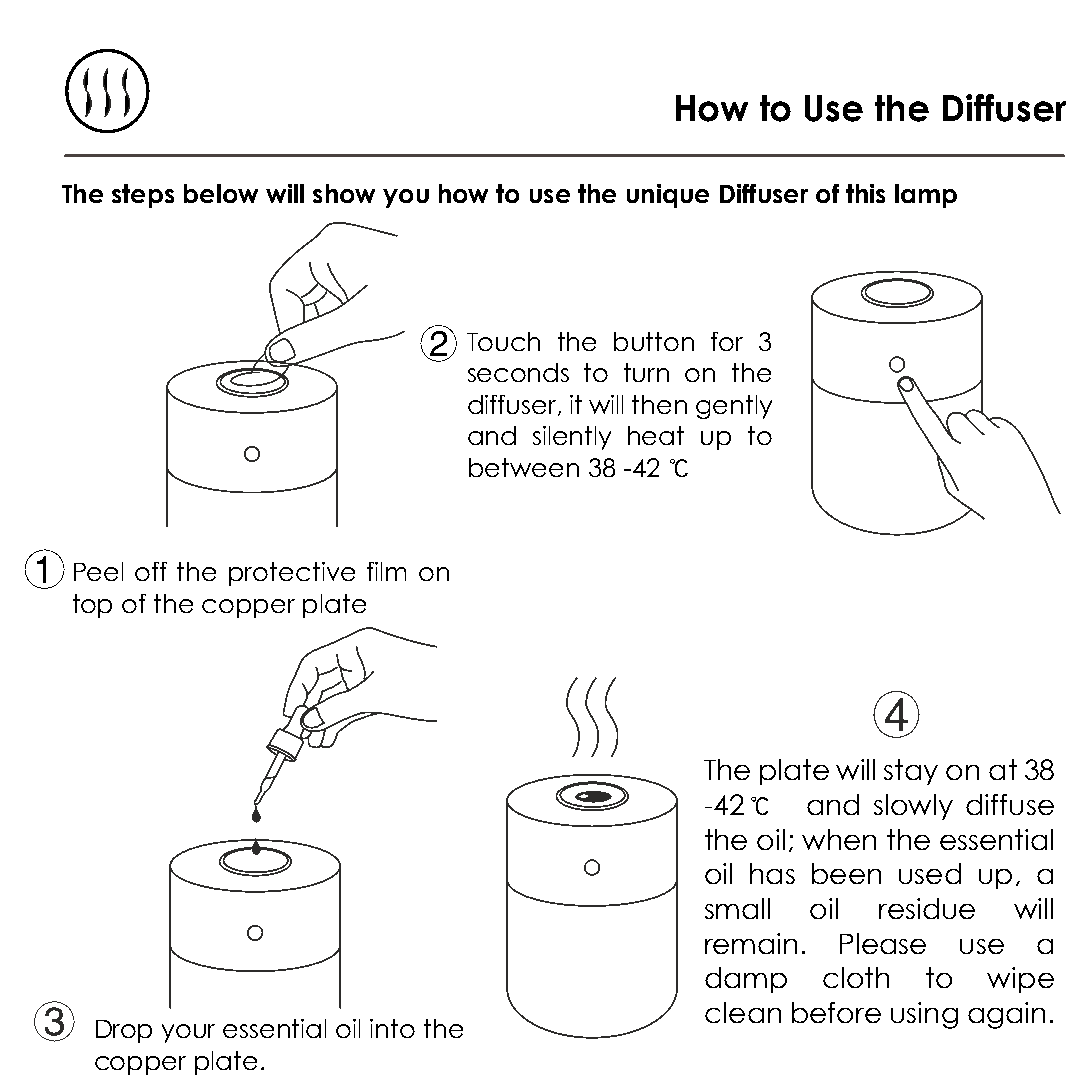  I want to click on unique, so click(668, 196).
